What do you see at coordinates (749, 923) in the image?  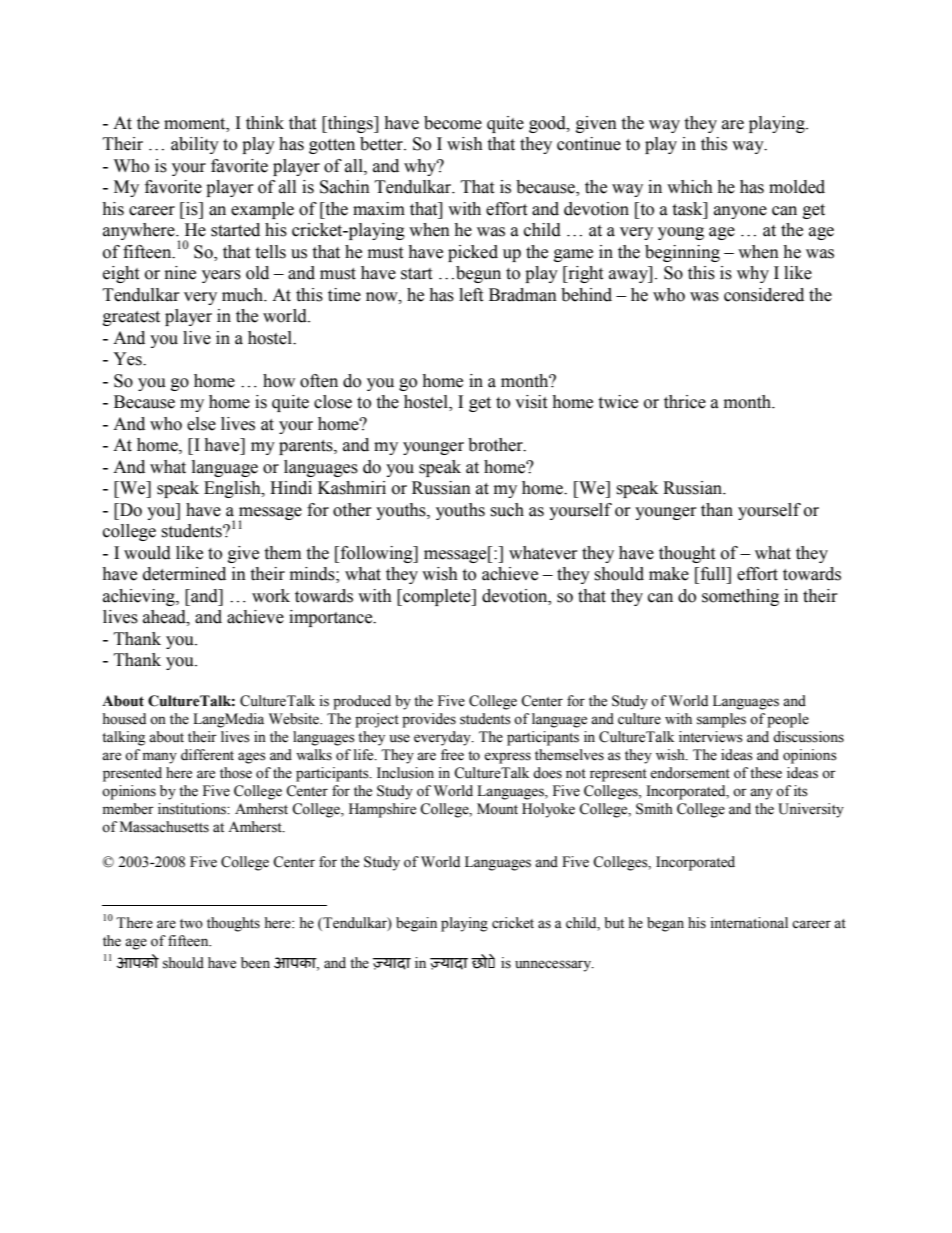 I see `international` at bounding box center [749, 923].
